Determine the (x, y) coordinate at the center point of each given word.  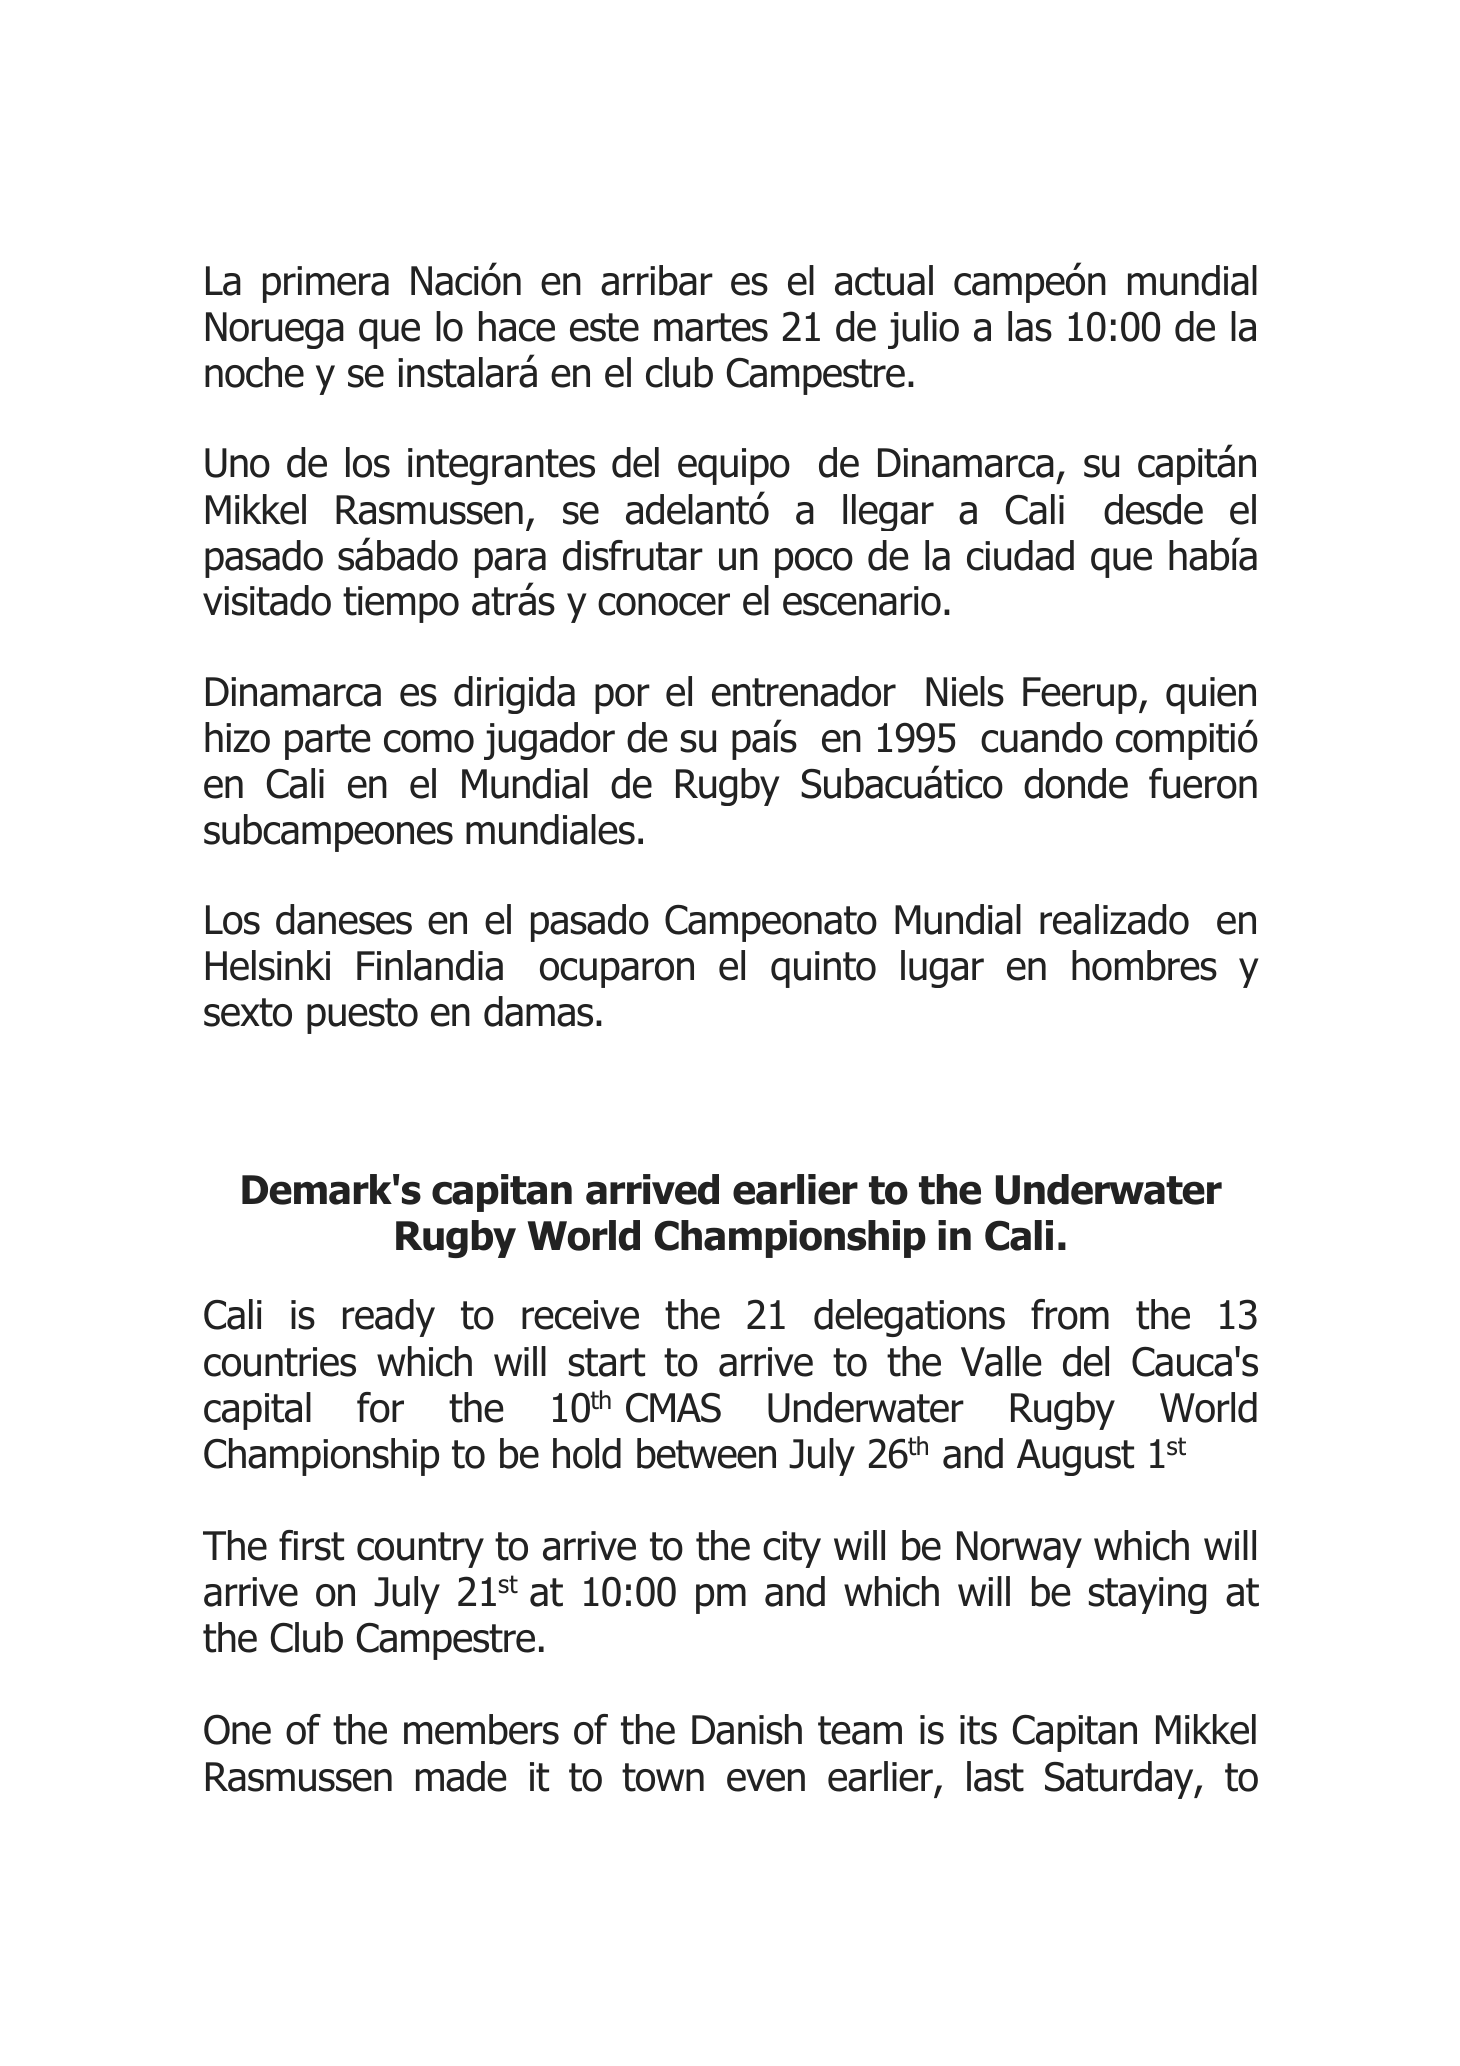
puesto (362, 1016)
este (604, 327)
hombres (1144, 965)
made (461, 1776)
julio (923, 330)
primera (326, 284)
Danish (747, 1729)
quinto (823, 969)
